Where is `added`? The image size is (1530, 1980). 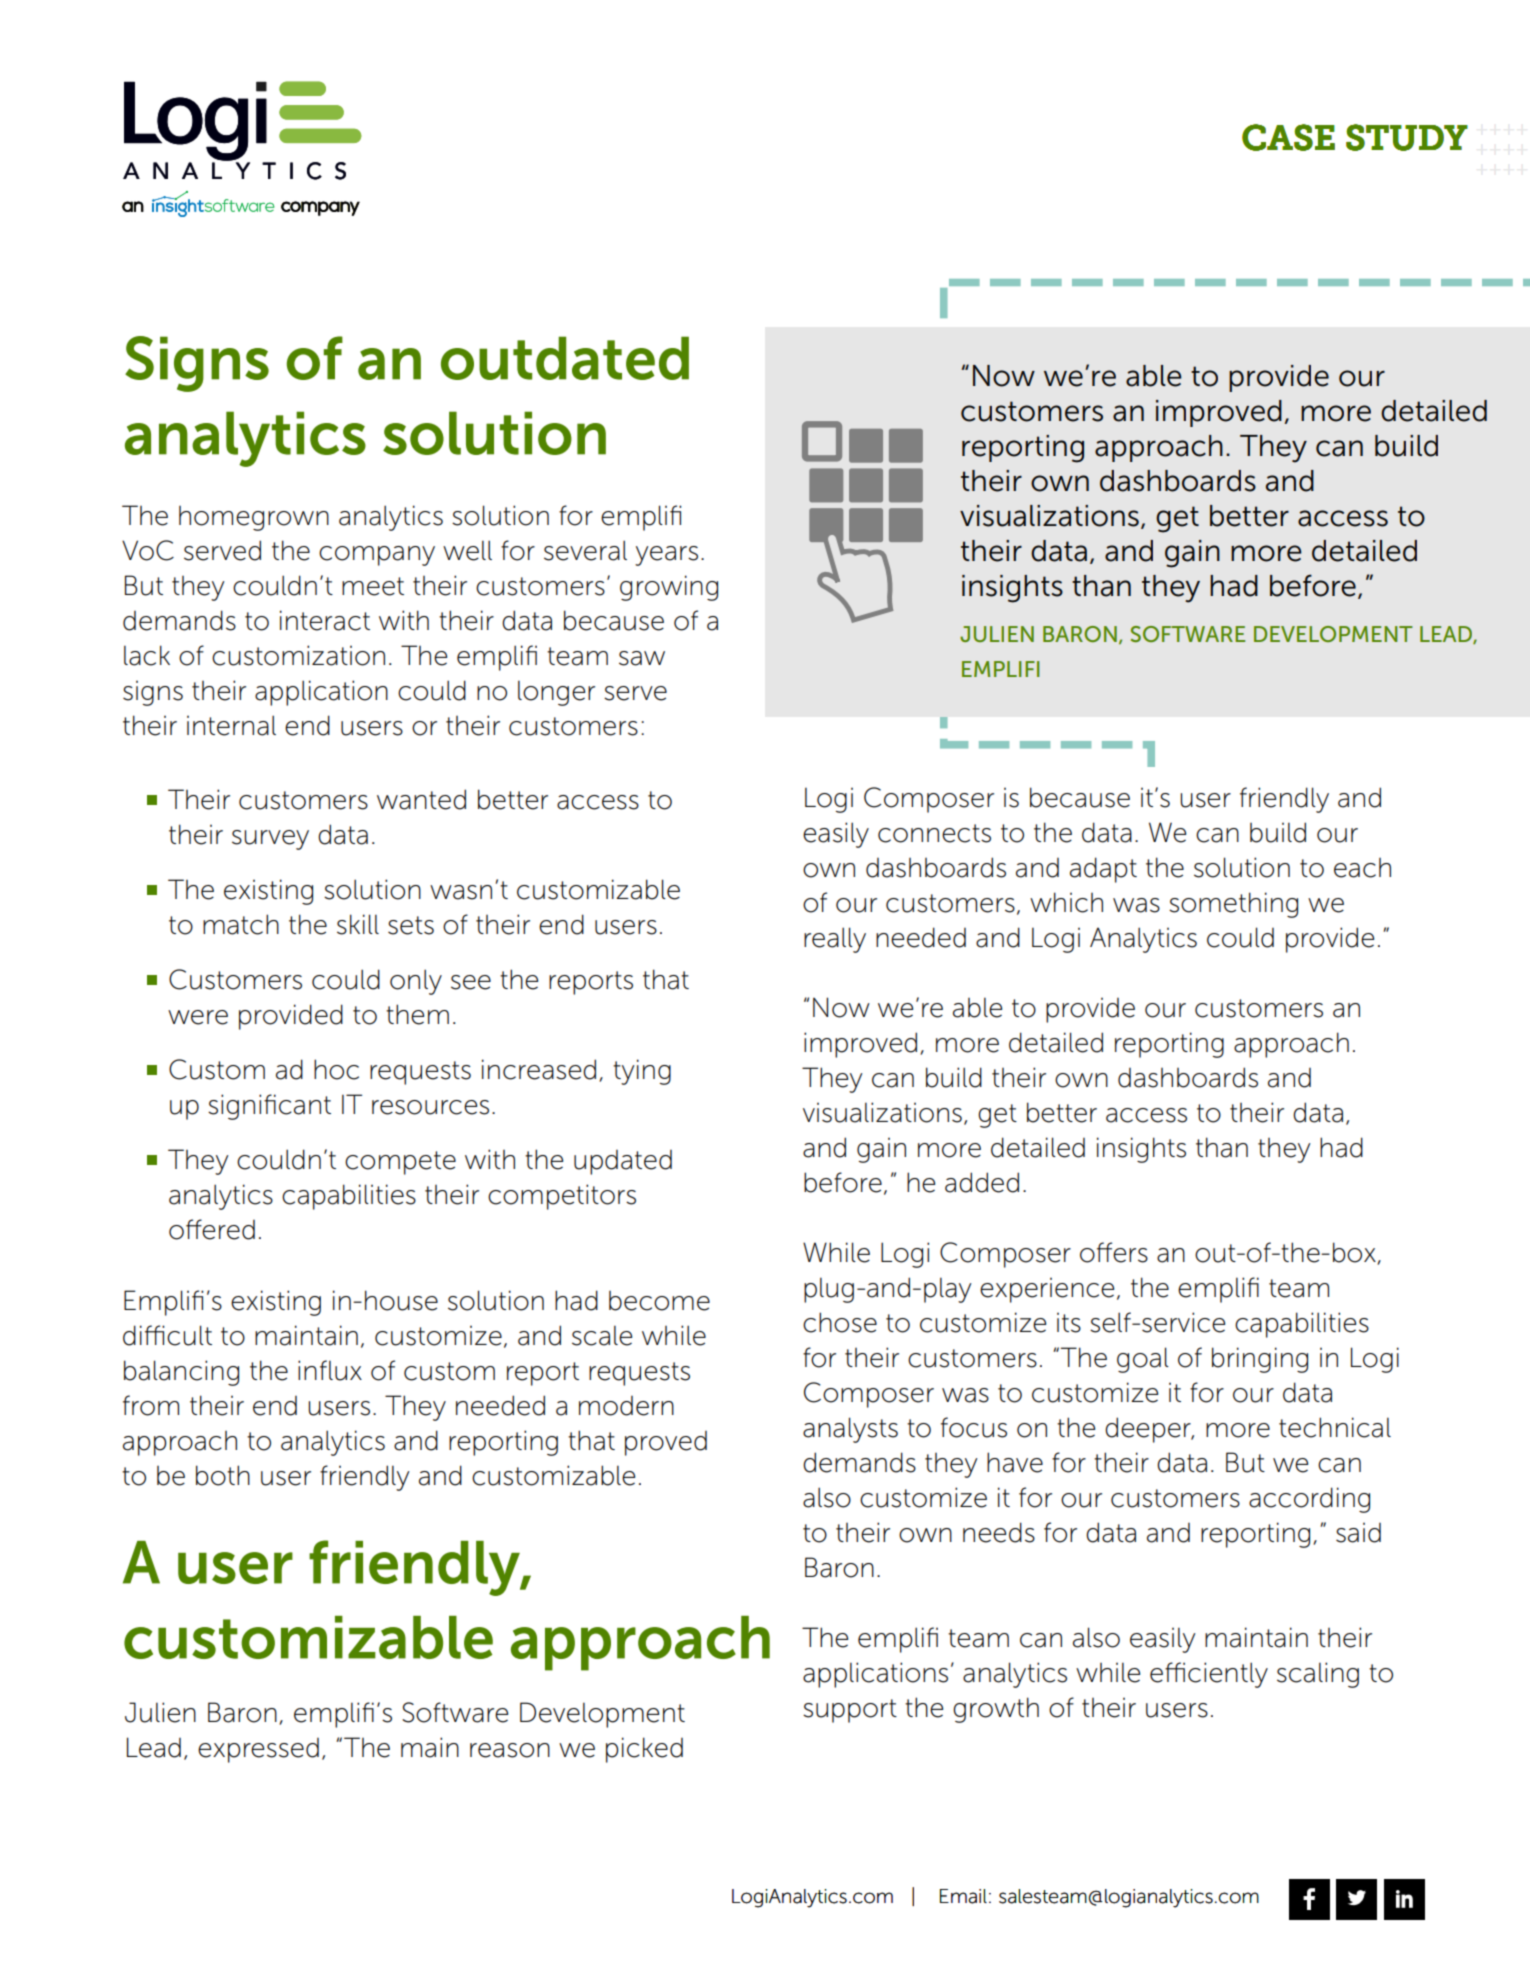 added is located at coordinates (982, 1182).
